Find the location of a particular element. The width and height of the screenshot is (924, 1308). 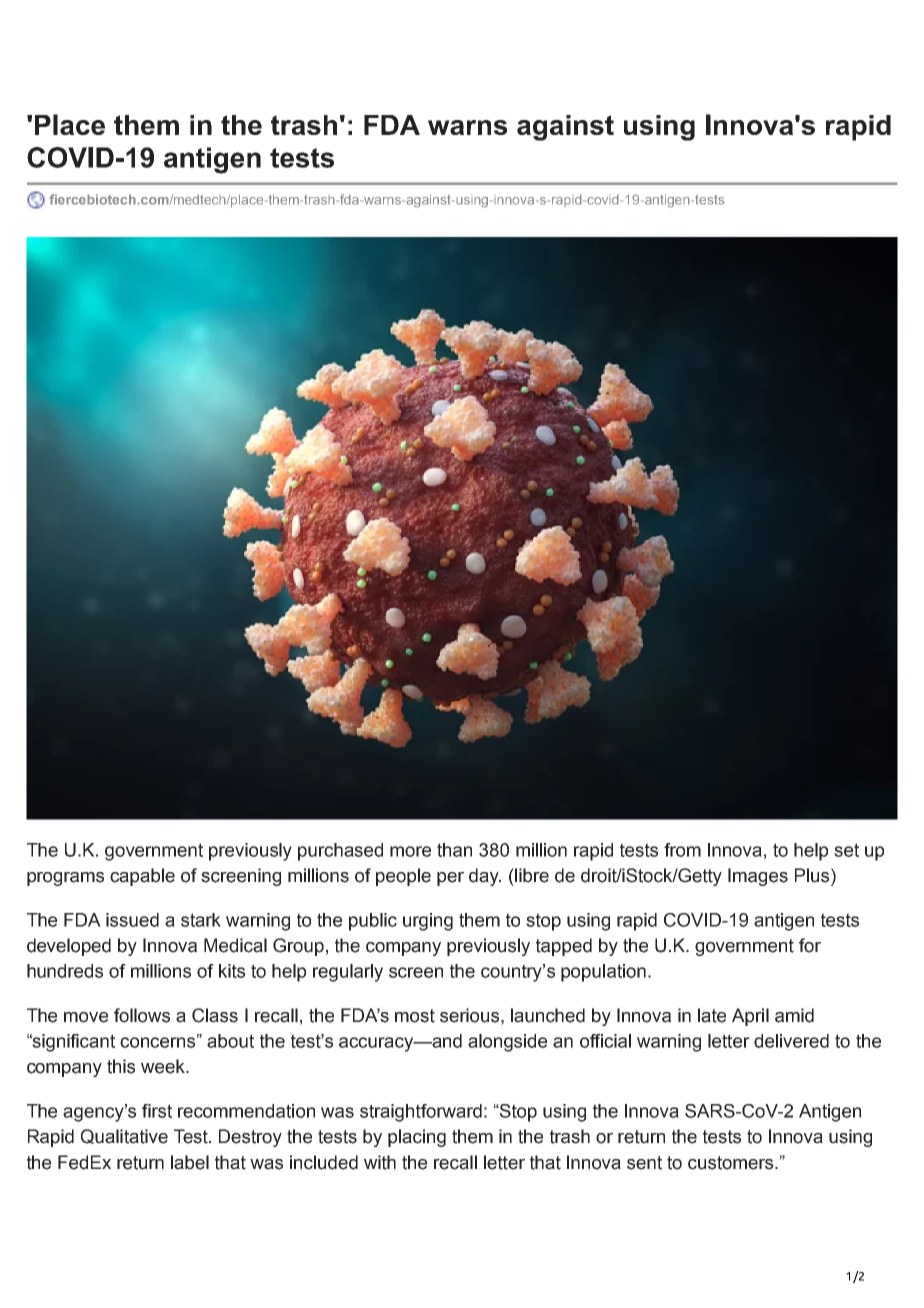

population is located at coordinates (603, 973).
